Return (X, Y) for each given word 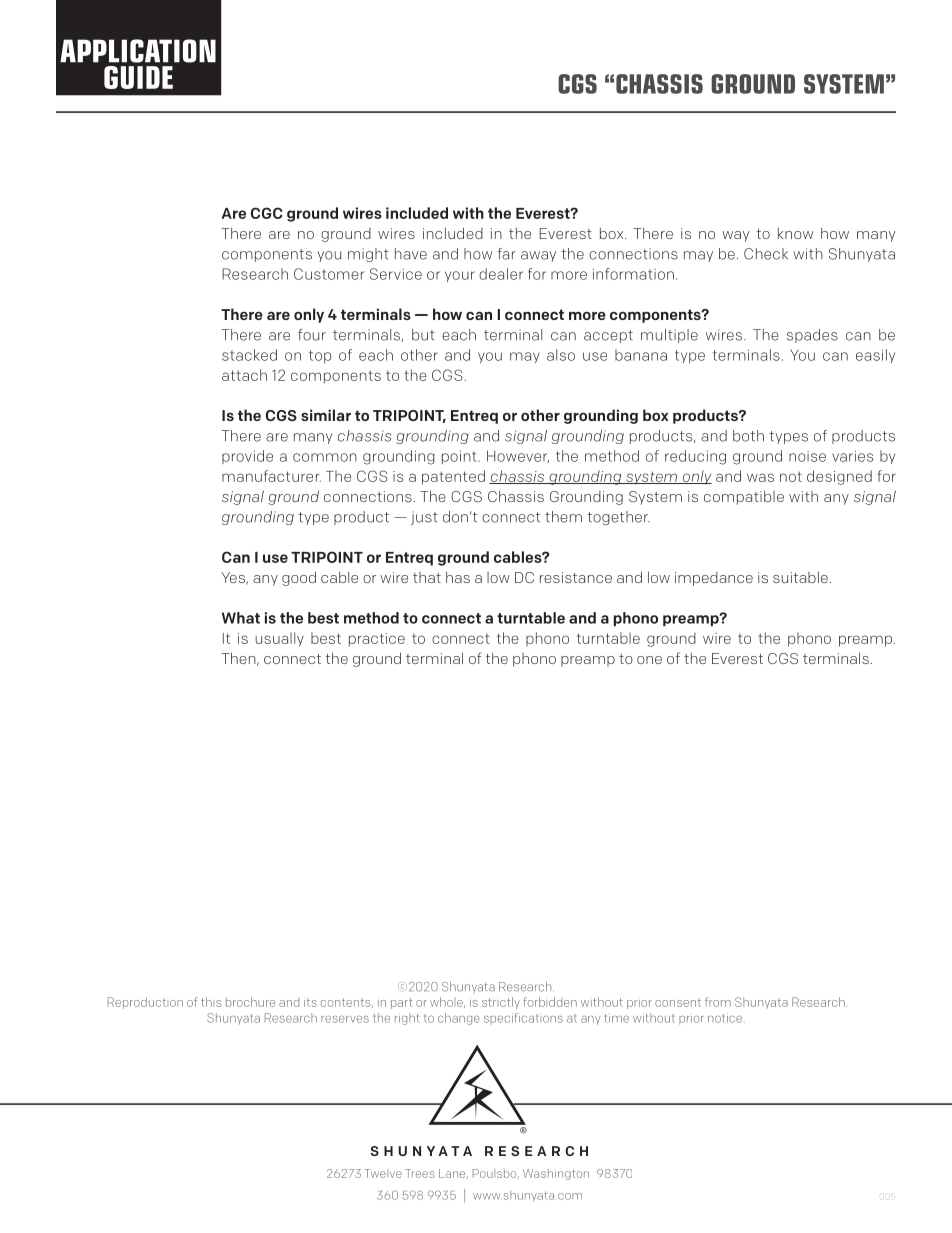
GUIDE (138, 77)
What (241, 618)
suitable (801, 577)
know (795, 233)
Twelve (383, 1173)
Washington (556, 1174)
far (507, 254)
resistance (576, 577)
